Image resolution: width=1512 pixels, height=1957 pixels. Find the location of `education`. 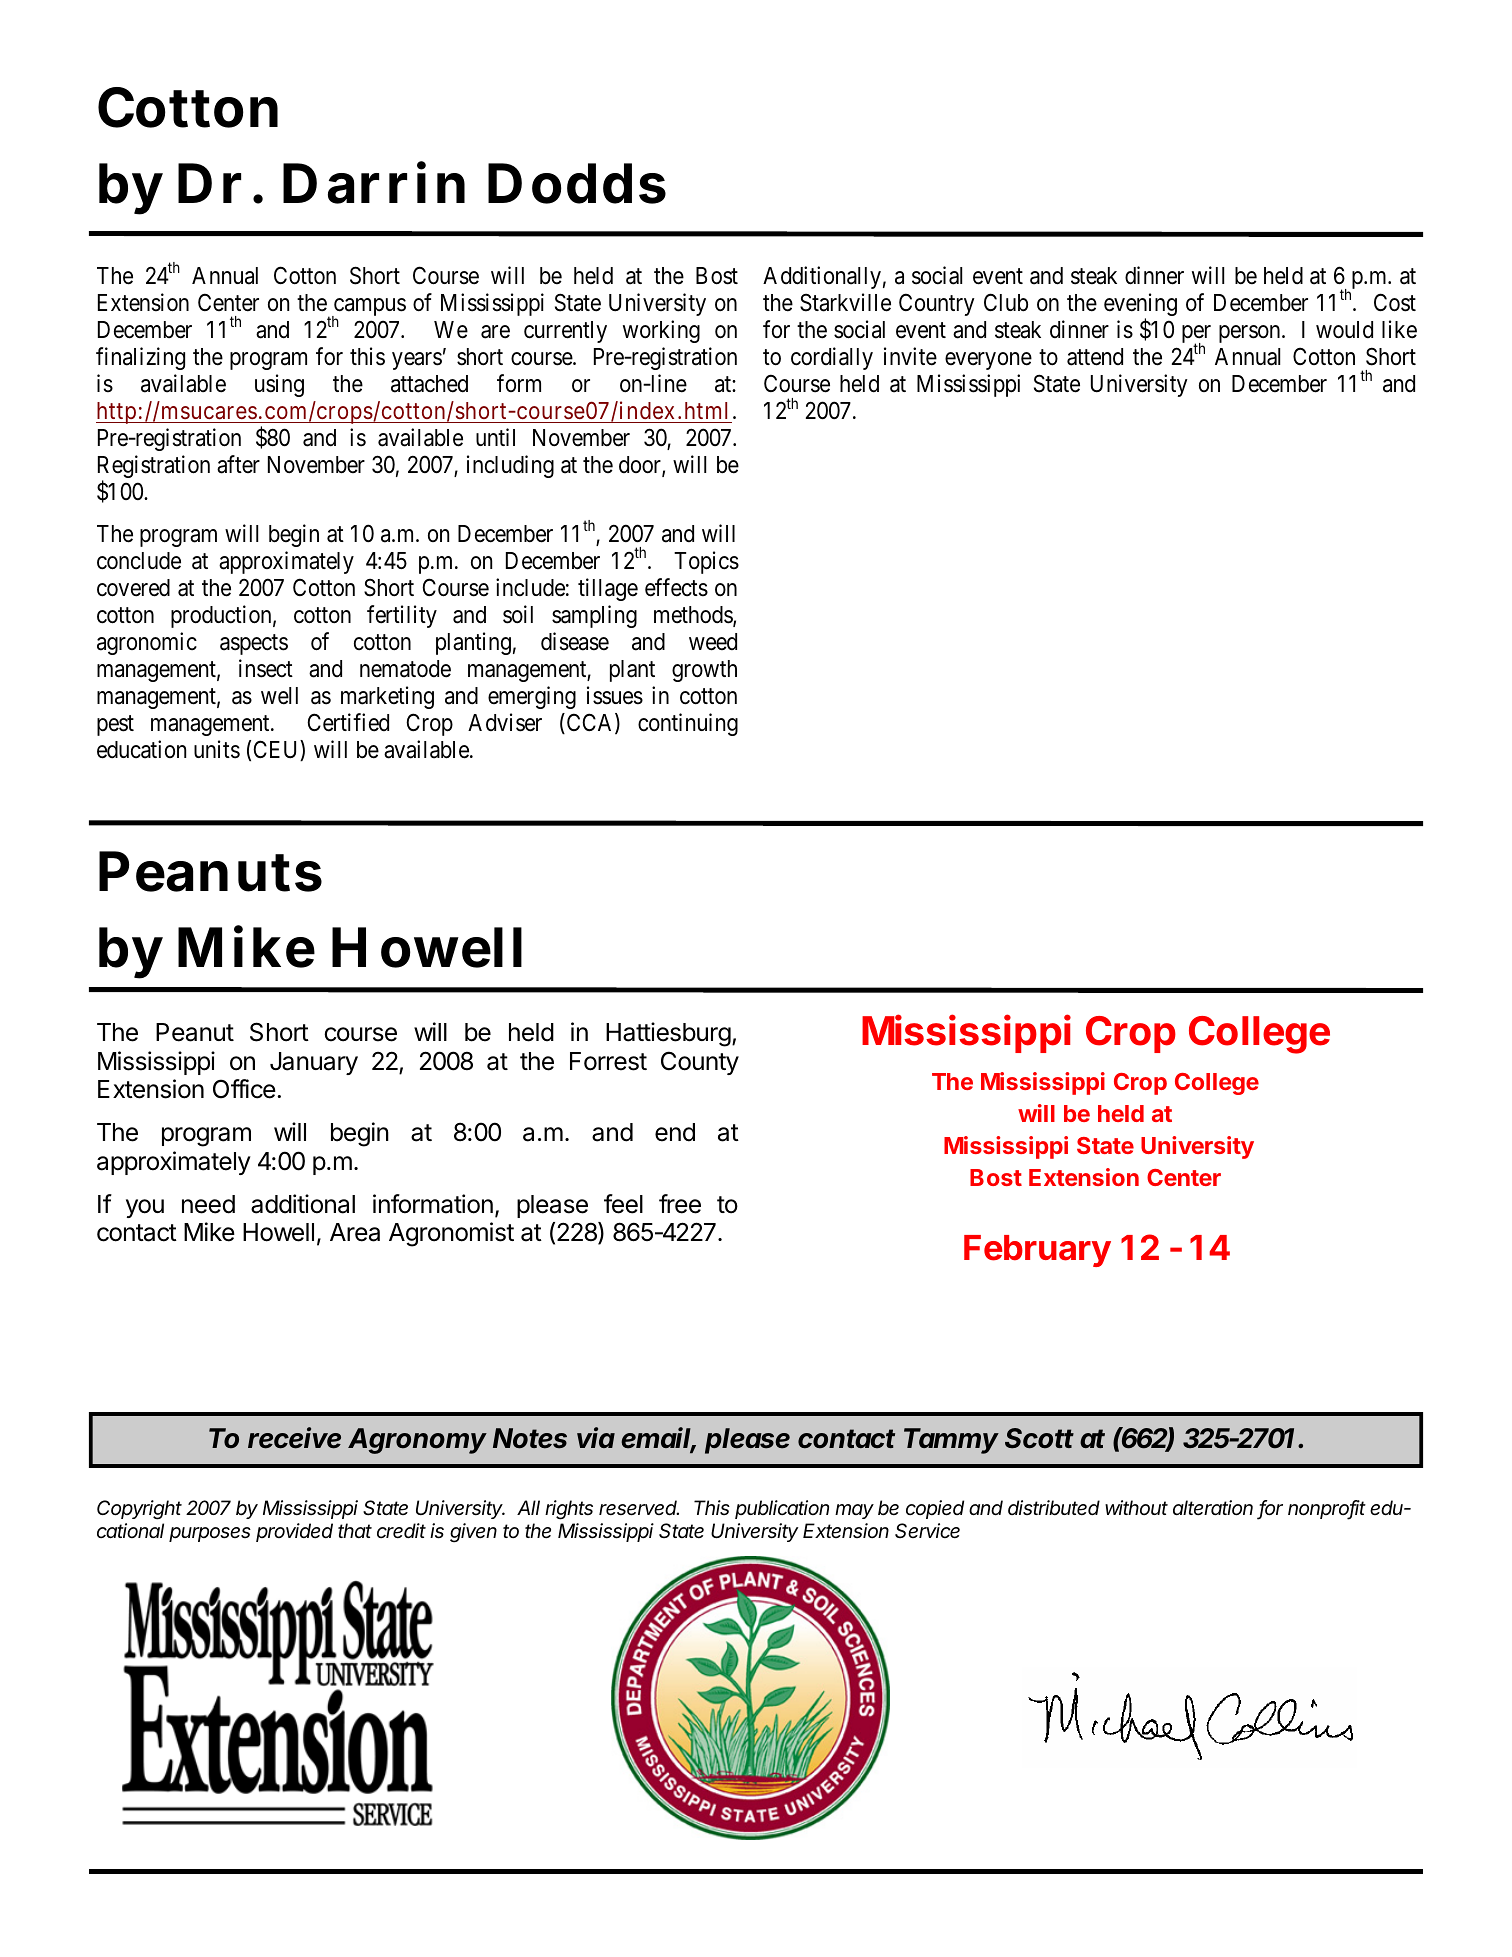

education is located at coordinates (141, 749).
